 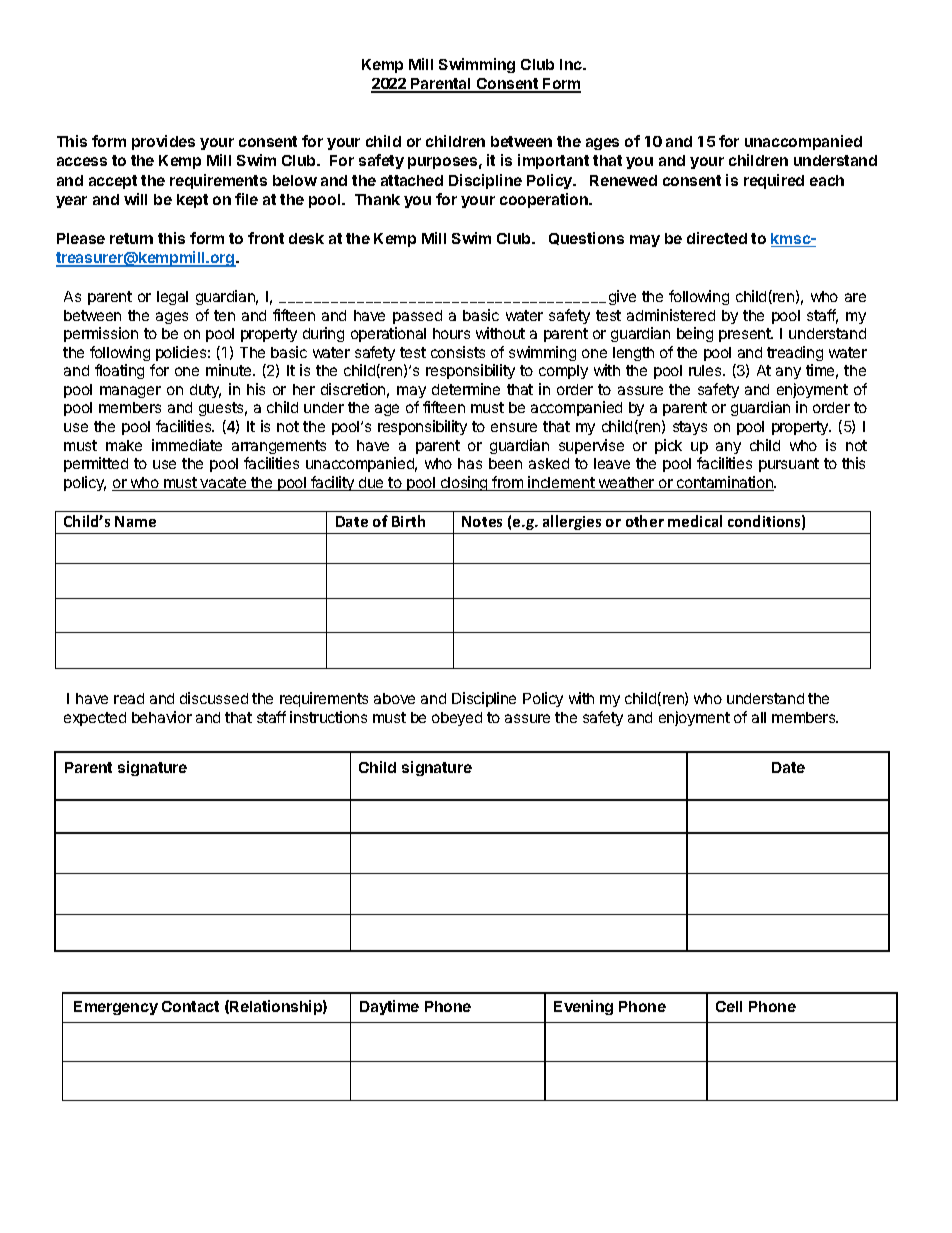 What do you see at coordinates (583, 1007) in the screenshot?
I see `Evening` at bounding box center [583, 1007].
